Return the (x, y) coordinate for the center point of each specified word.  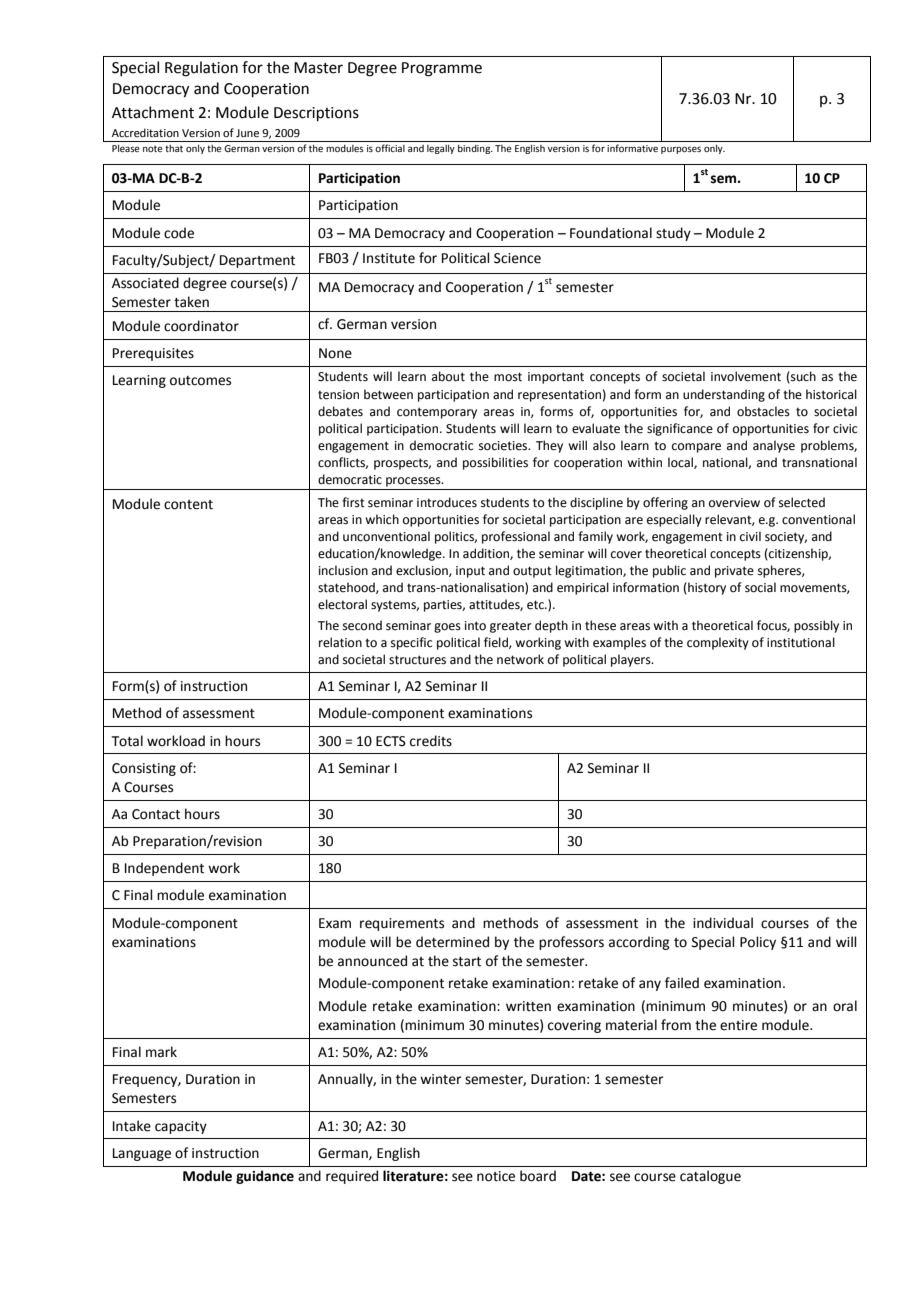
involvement (746, 376)
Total (127, 741)
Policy (758, 943)
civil (750, 536)
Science (517, 258)
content (188, 505)
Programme (442, 69)
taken (191, 302)
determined (452, 942)
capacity (181, 1127)
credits (431, 741)
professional (516, 537)
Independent (164, 869)
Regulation (201, 69)
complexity (718, 643)
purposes (681, 150)
